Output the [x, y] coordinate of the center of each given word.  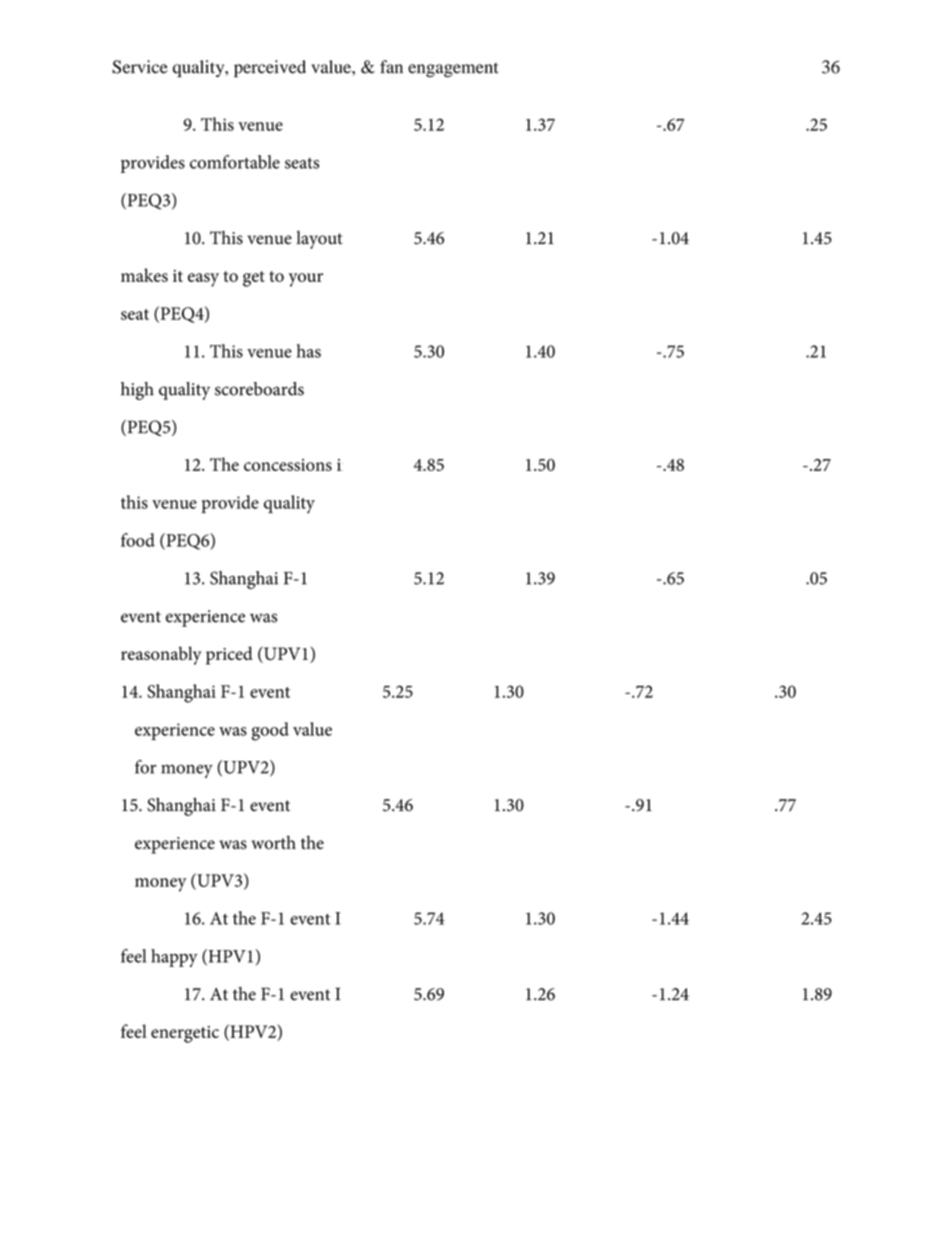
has [309, 351]
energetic [185, 1034]
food [138, 540]
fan [391, 67]
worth [274, 842]
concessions [288, 465]
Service [140, 67]
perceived [270, 69]
